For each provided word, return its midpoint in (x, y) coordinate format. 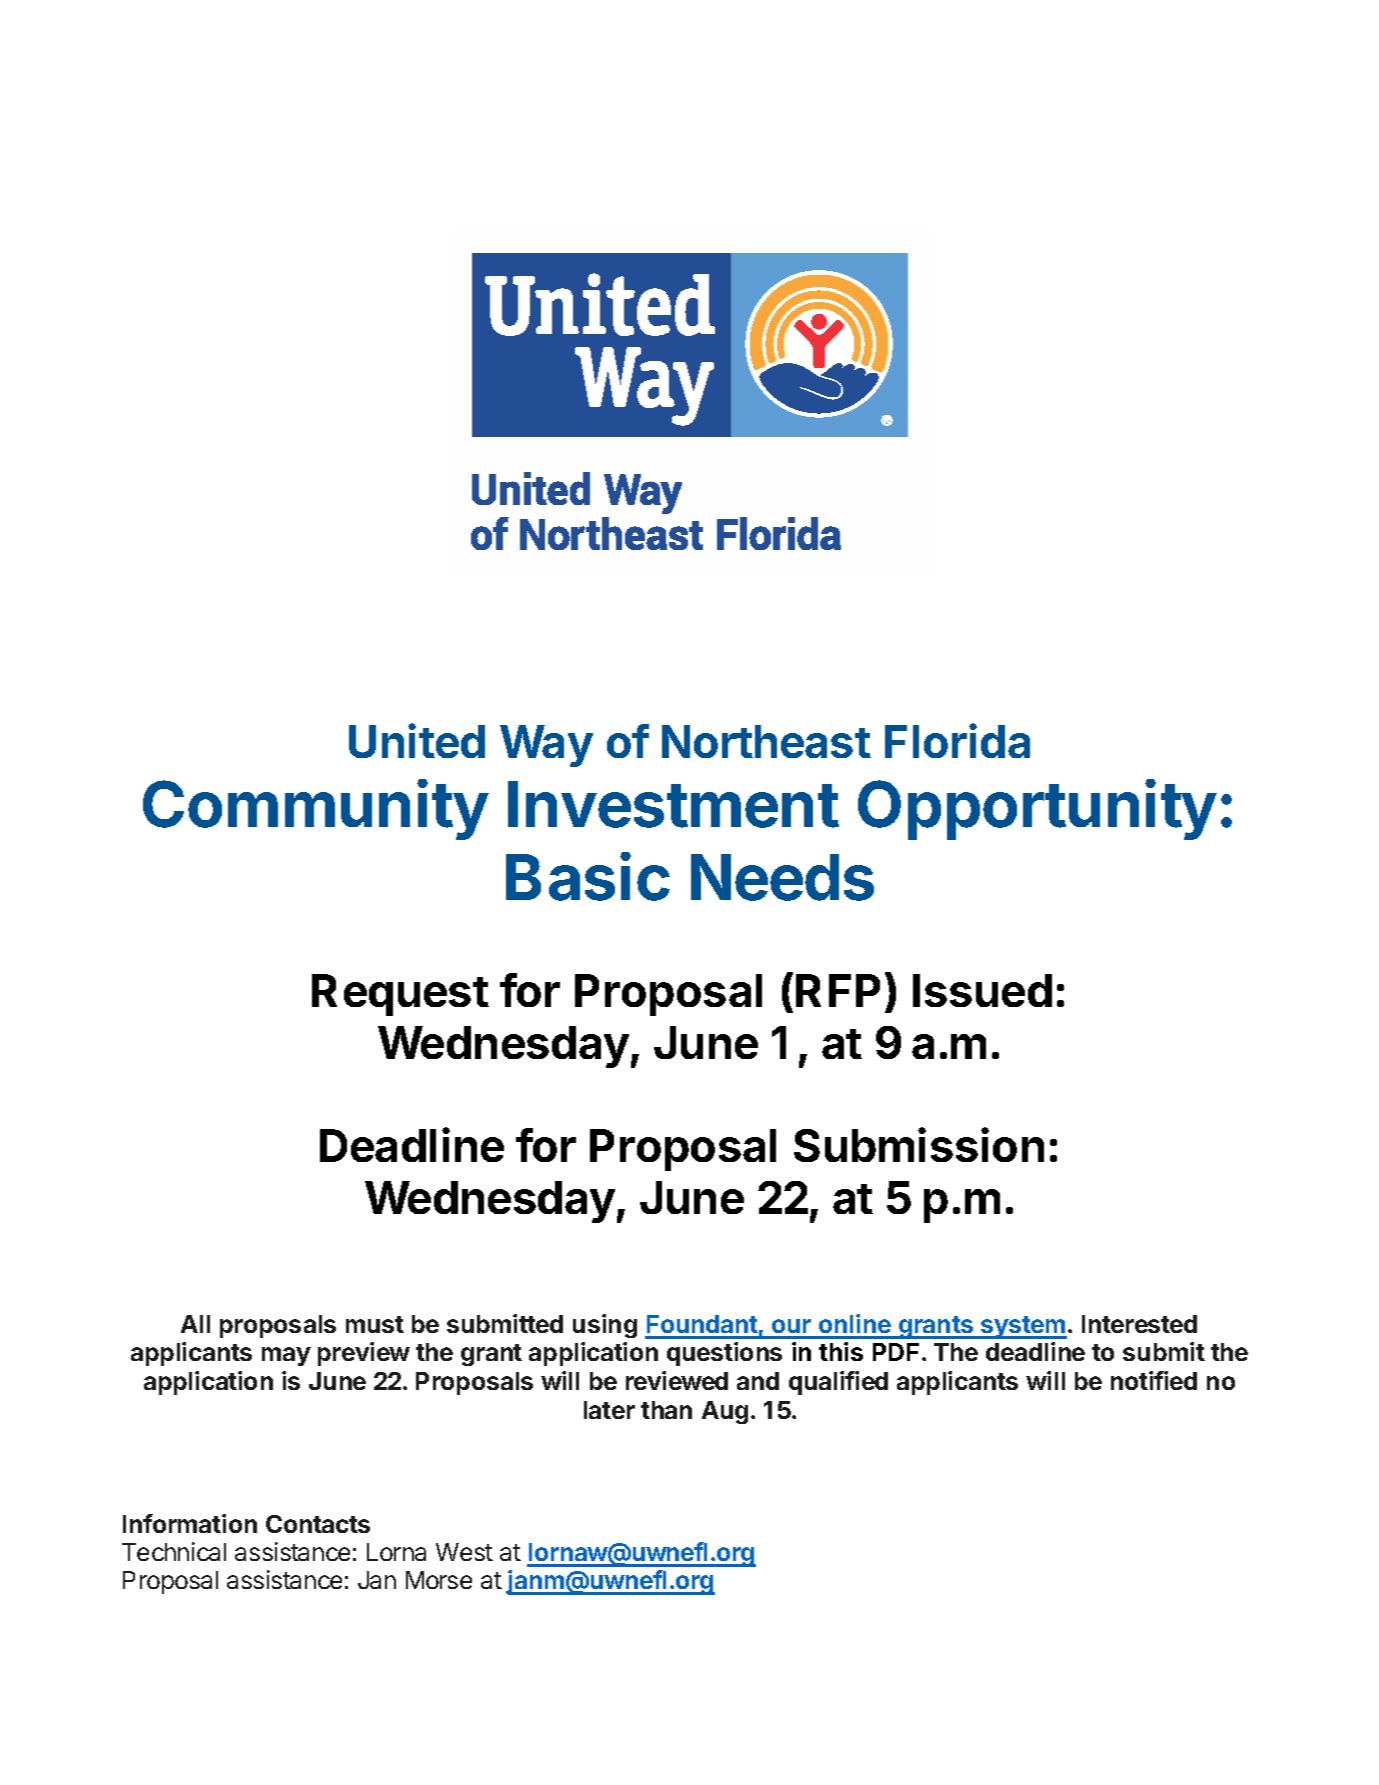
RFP (838, 990)
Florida (957, 740)
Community (316, 809)
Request (400, 995)
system (1023, 1327)
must (375, 1324)
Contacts (318, 1524)
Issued (982, 990)
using (605, 1326)
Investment (673, 804)
